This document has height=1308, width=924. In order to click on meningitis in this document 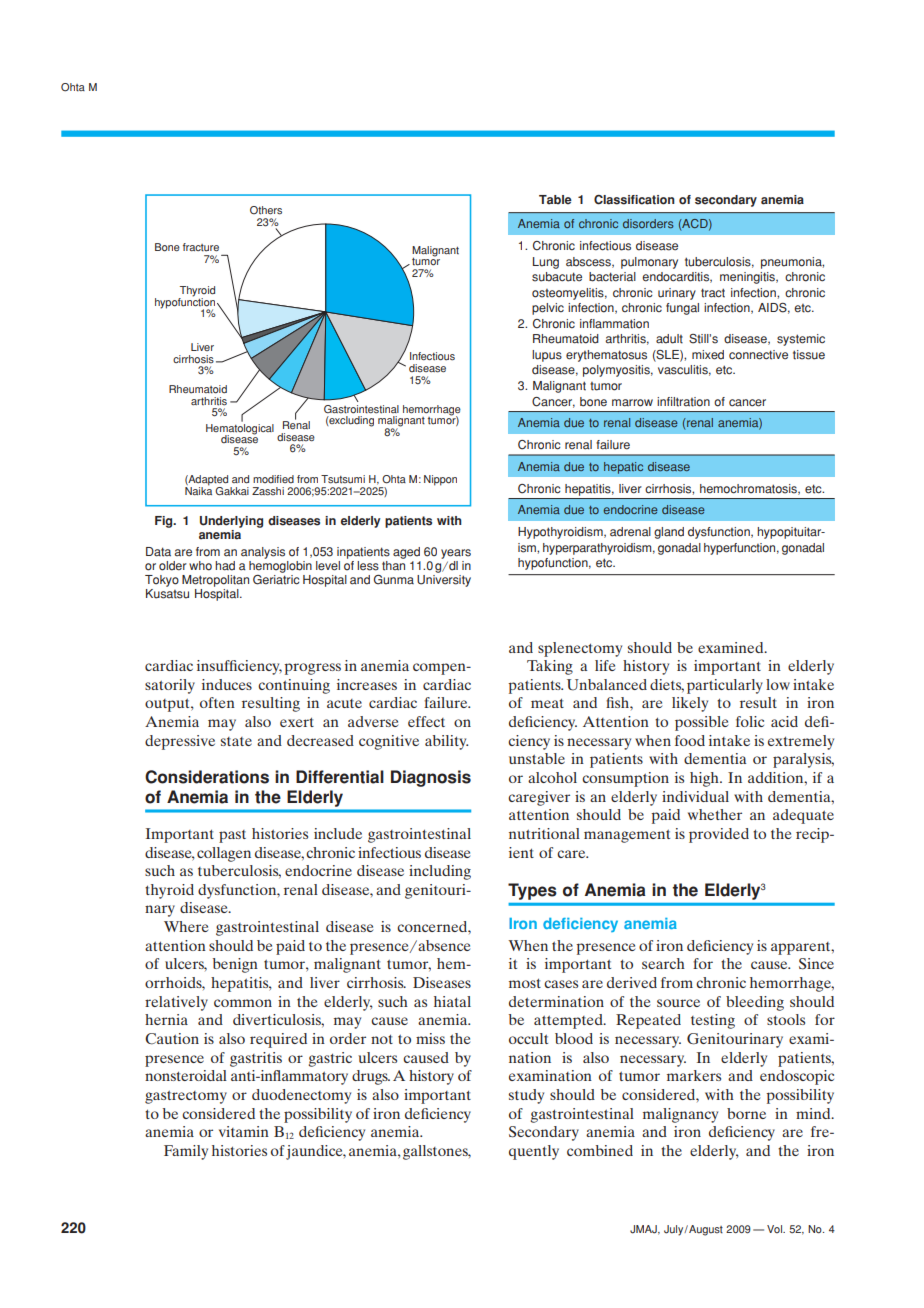, I will do `click(748, 278)`.
